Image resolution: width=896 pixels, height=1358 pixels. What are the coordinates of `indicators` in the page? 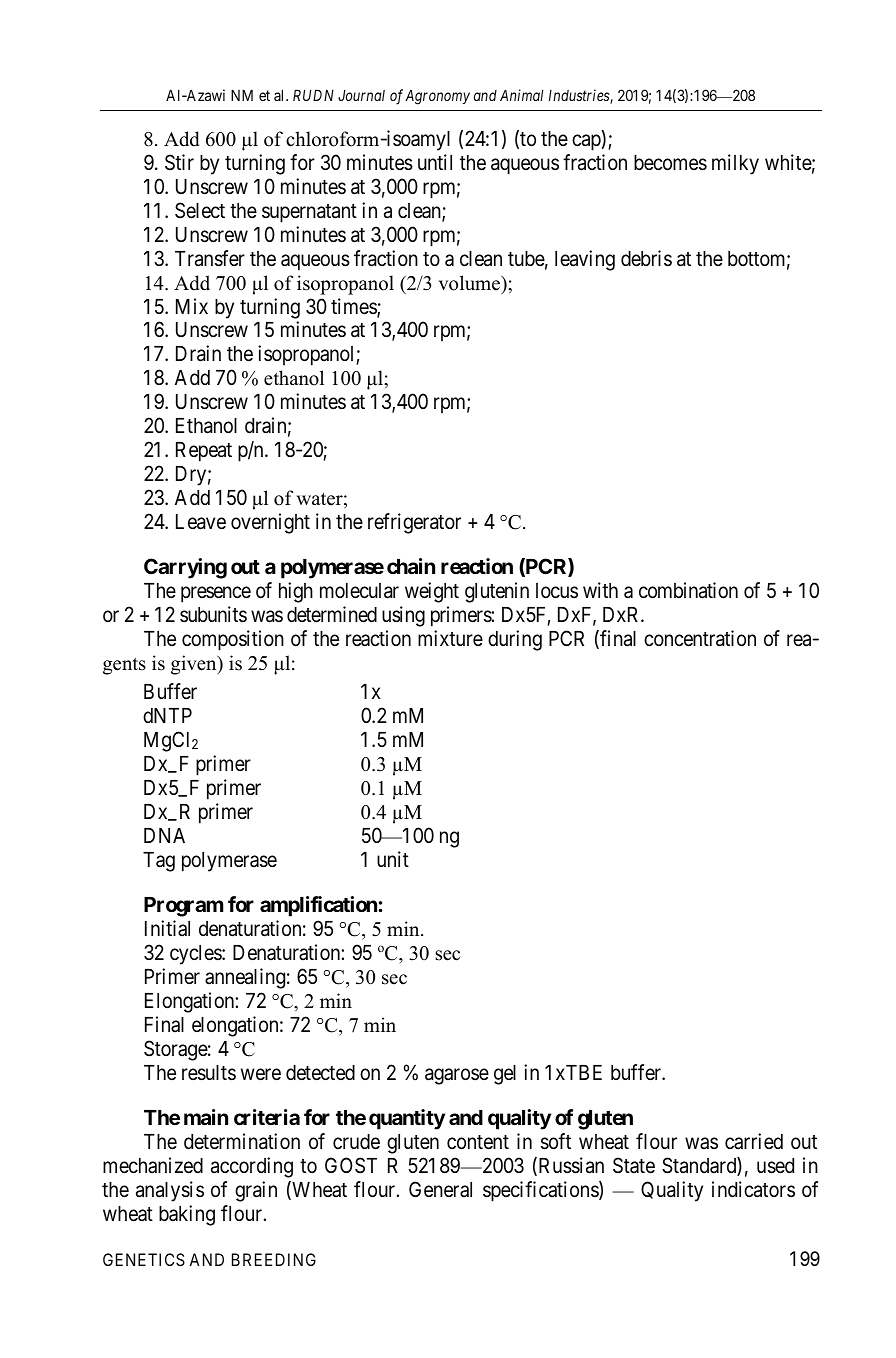 It's located at (753, 1189).
